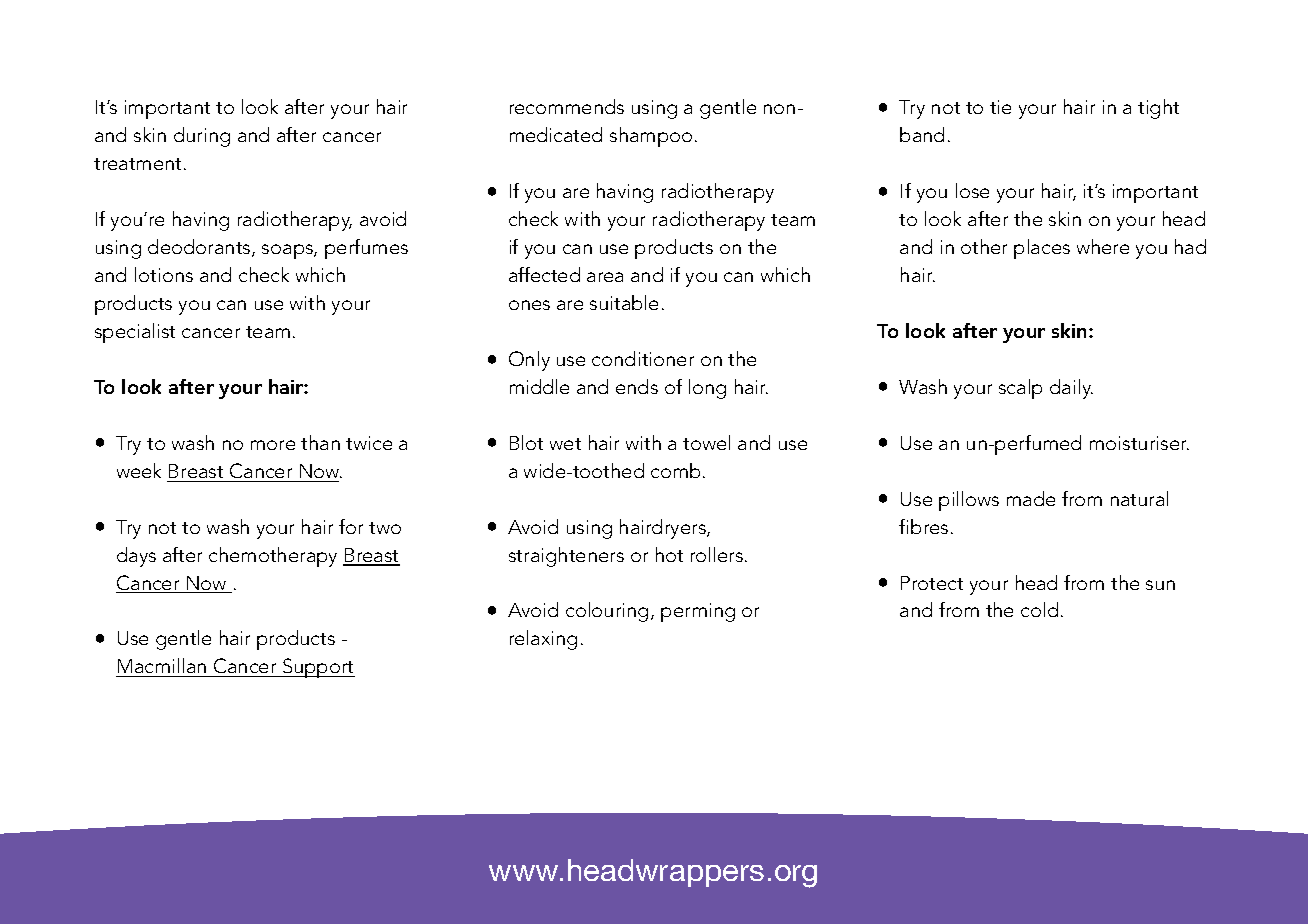 The width and height of the screenshot is (1308, 924). What do you see at coordinates (1042, 249) in the screenshot?
I see `places` at bounding box center [1042, 249].
